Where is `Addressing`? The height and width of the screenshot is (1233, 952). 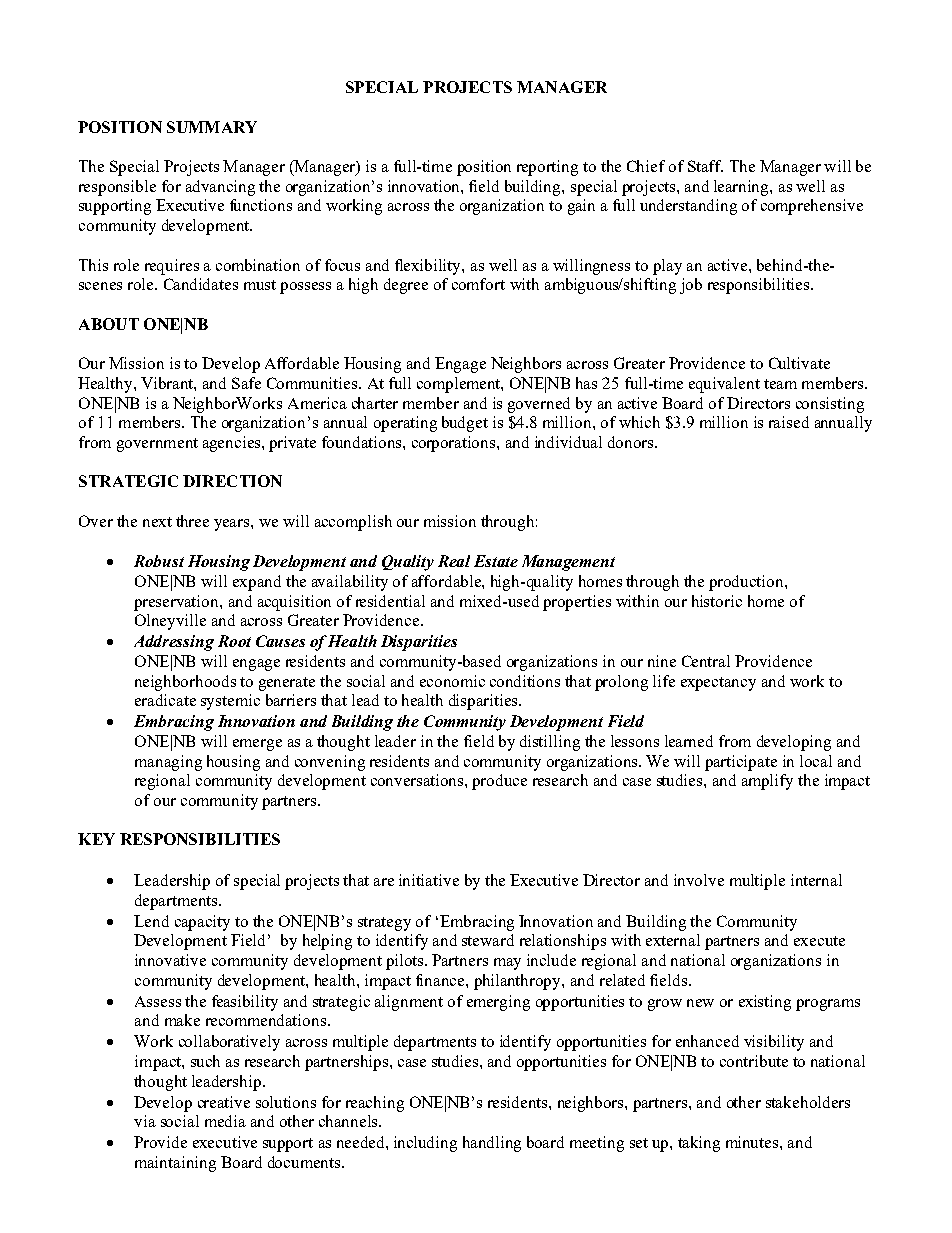 Addressing is located at coordinates (174, 643).
